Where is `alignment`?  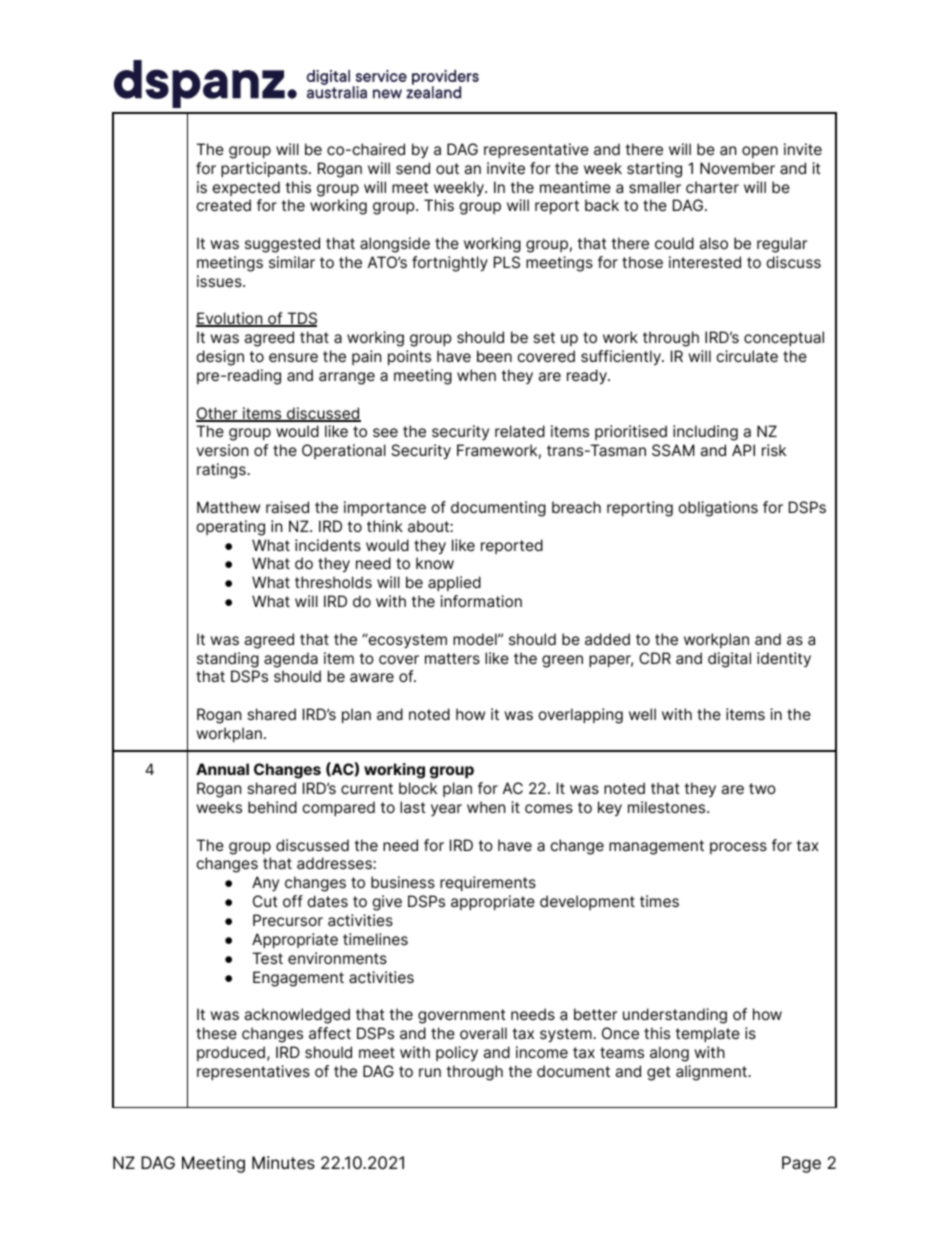
alignment is located at coordinates (712, 1073).
